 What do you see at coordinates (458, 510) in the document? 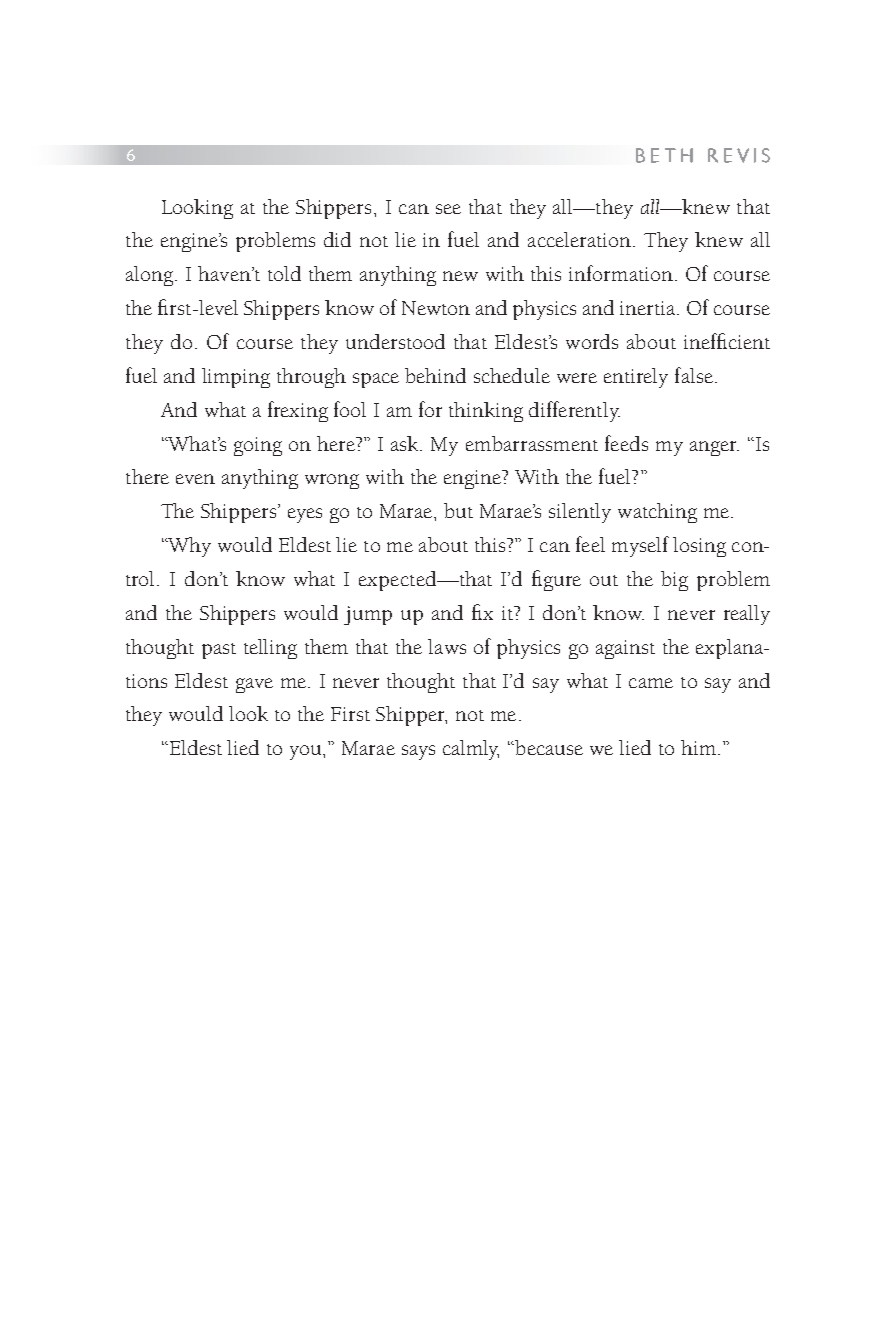
I see `but` at bounding box center [458, 510].
